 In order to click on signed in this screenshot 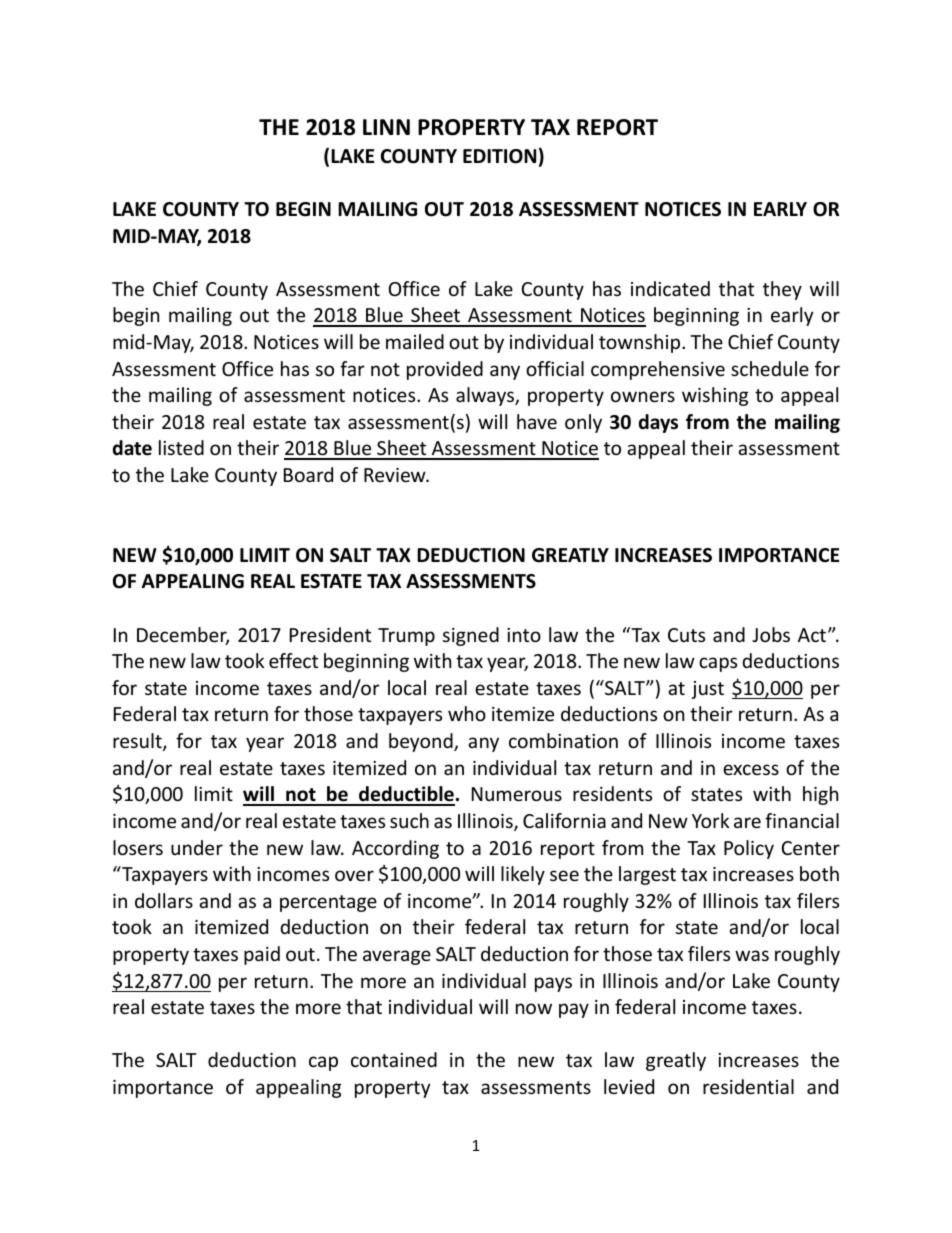, I will do `click(471, 636)`.
